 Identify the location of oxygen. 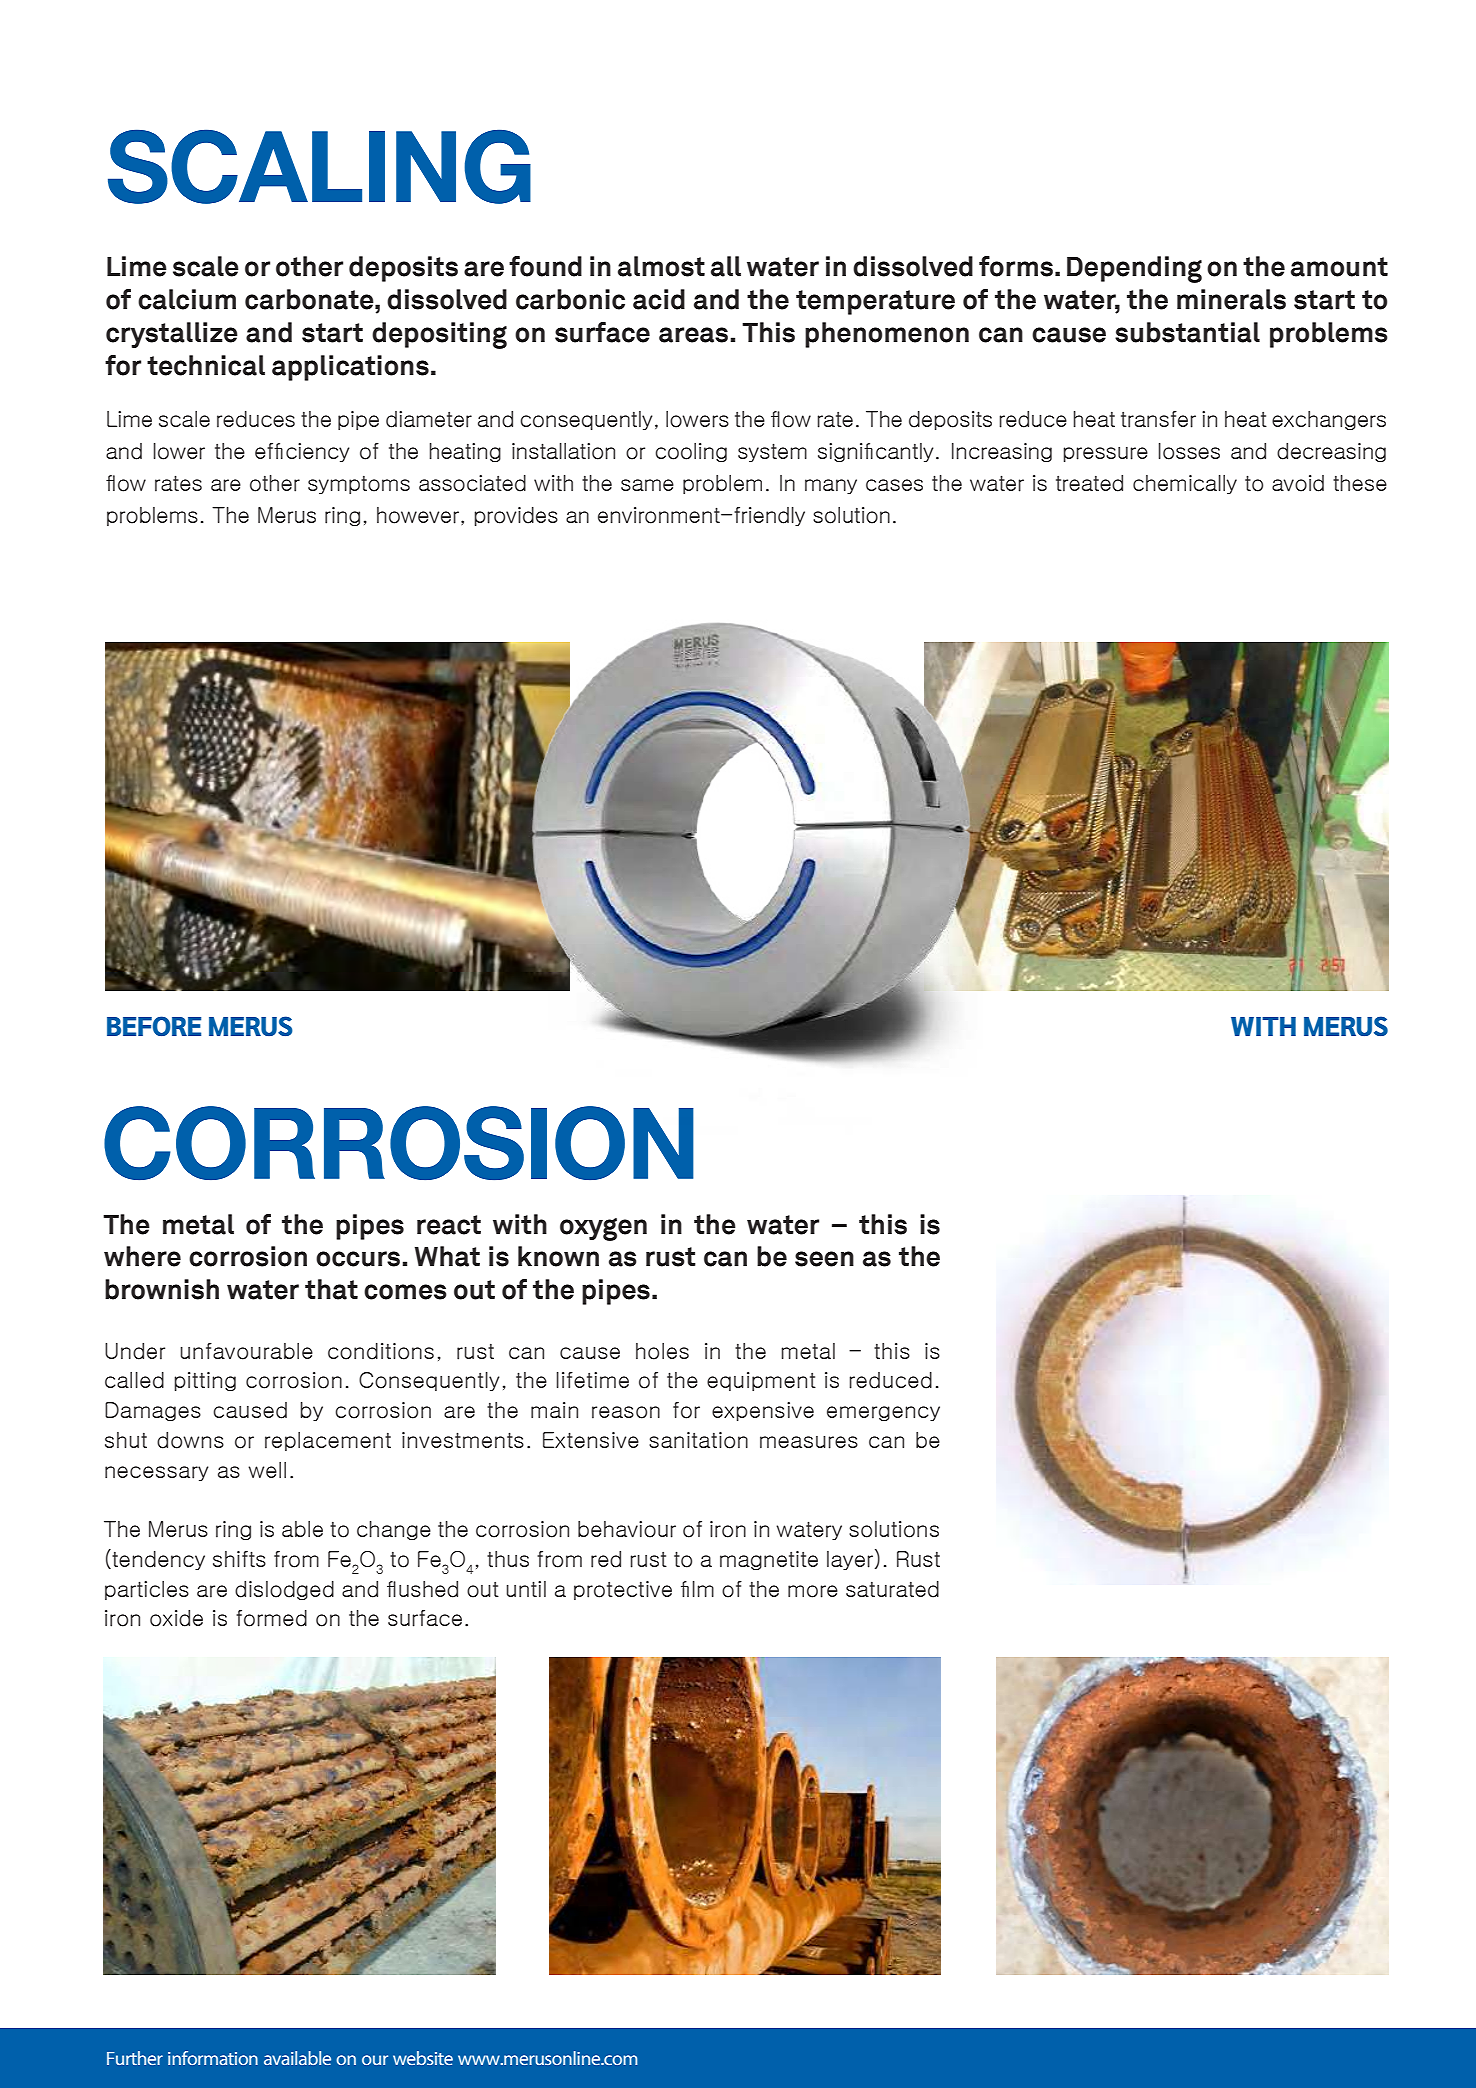
(603, 1229).
